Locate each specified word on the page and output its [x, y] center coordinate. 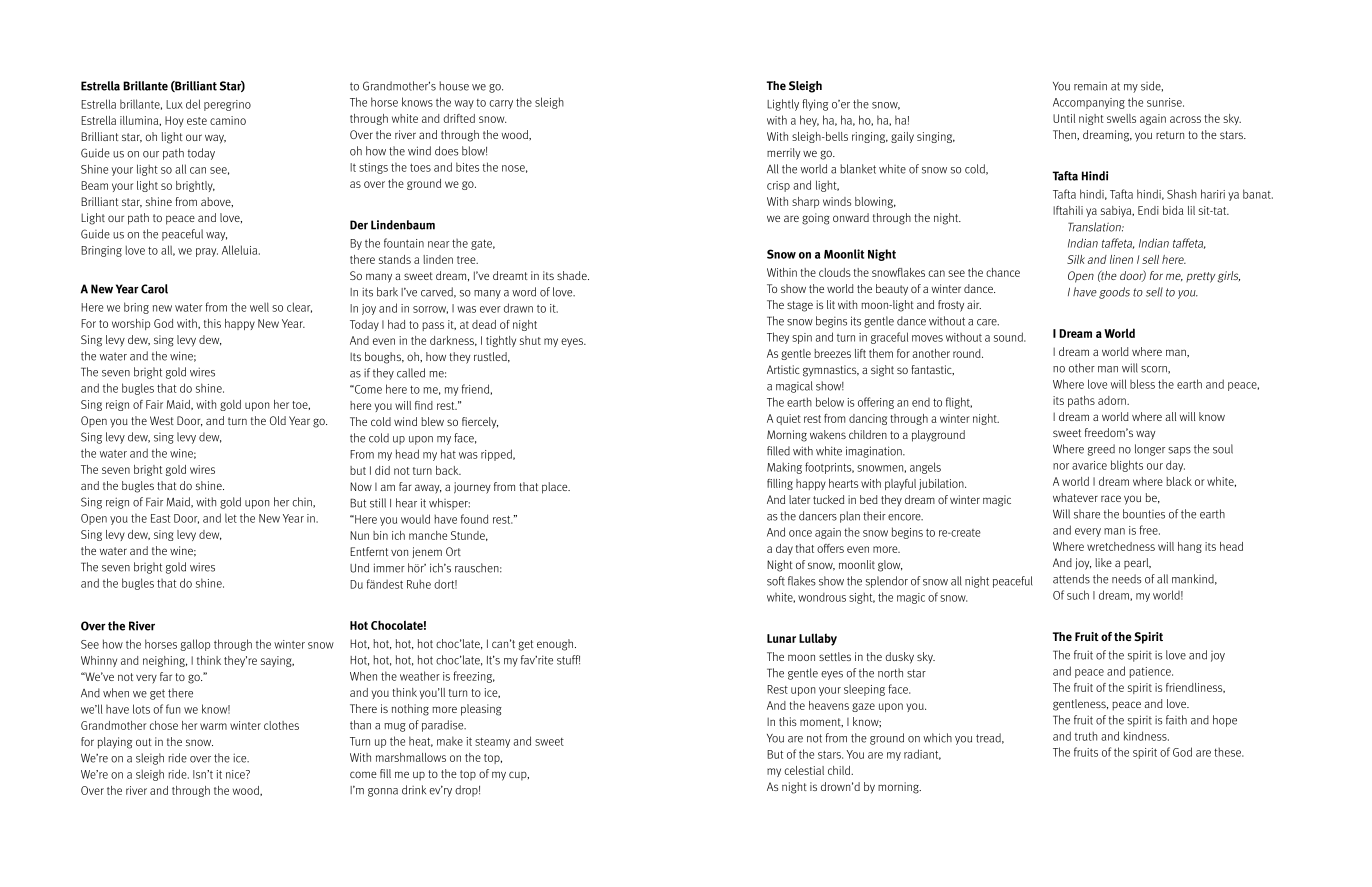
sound [1009, 337]
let [231, 518]
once [800, 533]
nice [236, 774]
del [193, 104]
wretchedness [1121, 546]
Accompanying [1089, 103]
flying [815, 105]
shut [530, 340]
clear [299, 307]
